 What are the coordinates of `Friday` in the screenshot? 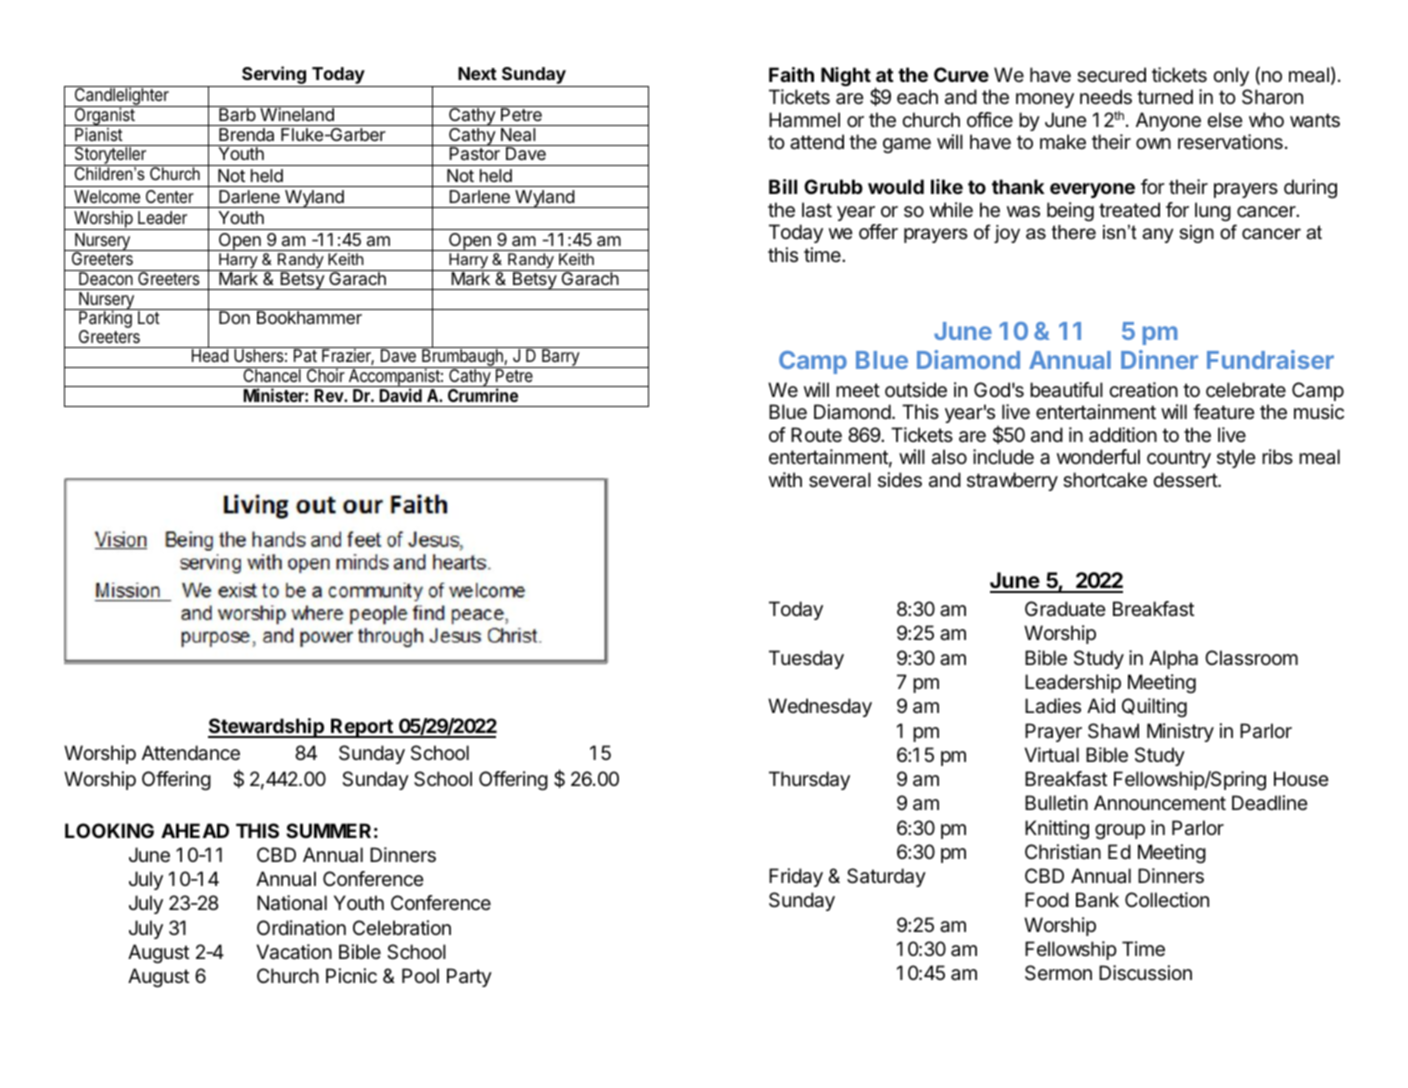 It's located at (796, 877).
